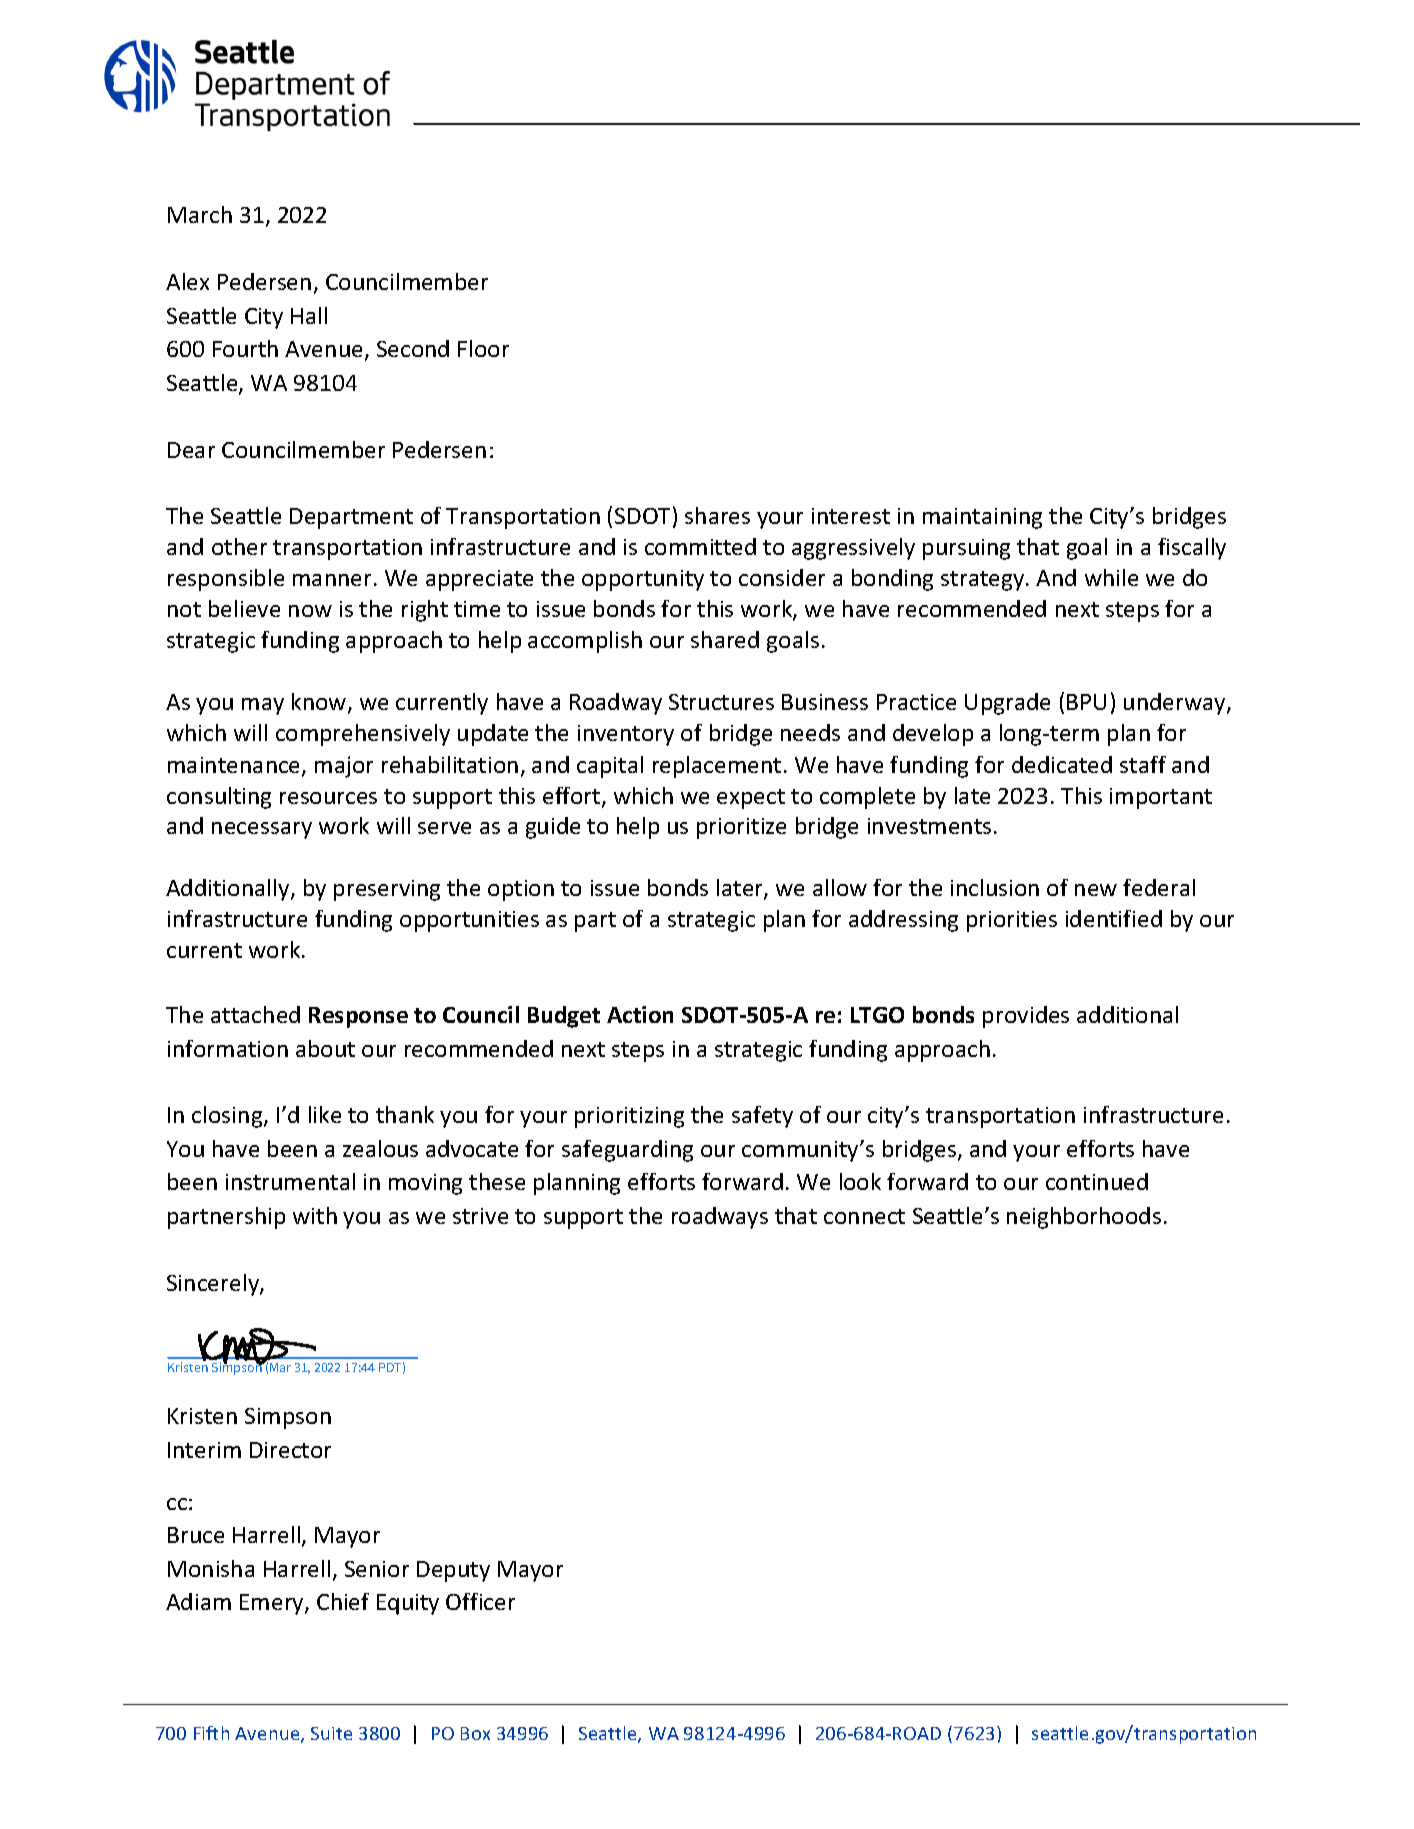  I want to click on safeguarding, so click(627, 1151).
